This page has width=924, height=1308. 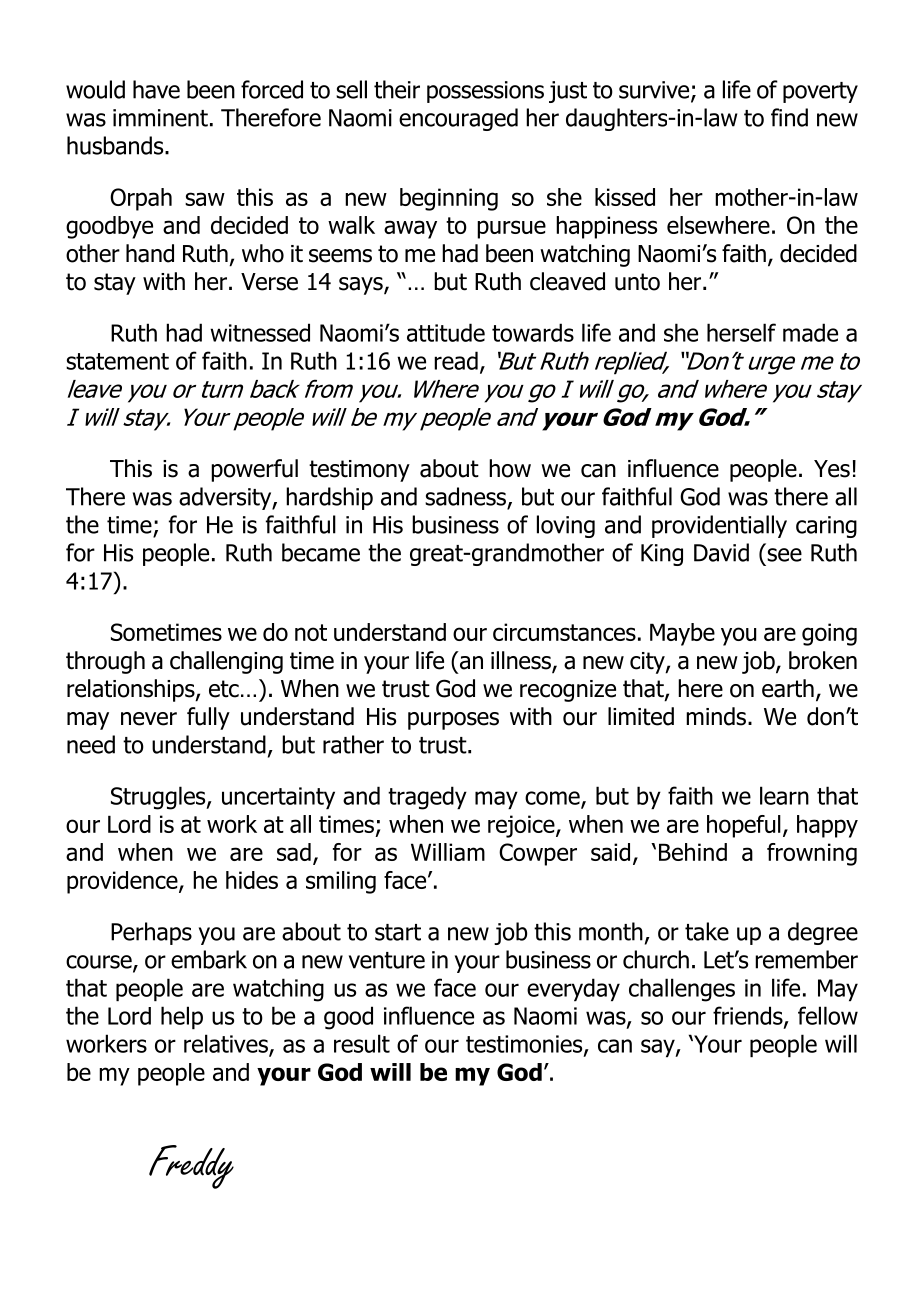 I want to click on friends, so click(x=749, y=1016).
